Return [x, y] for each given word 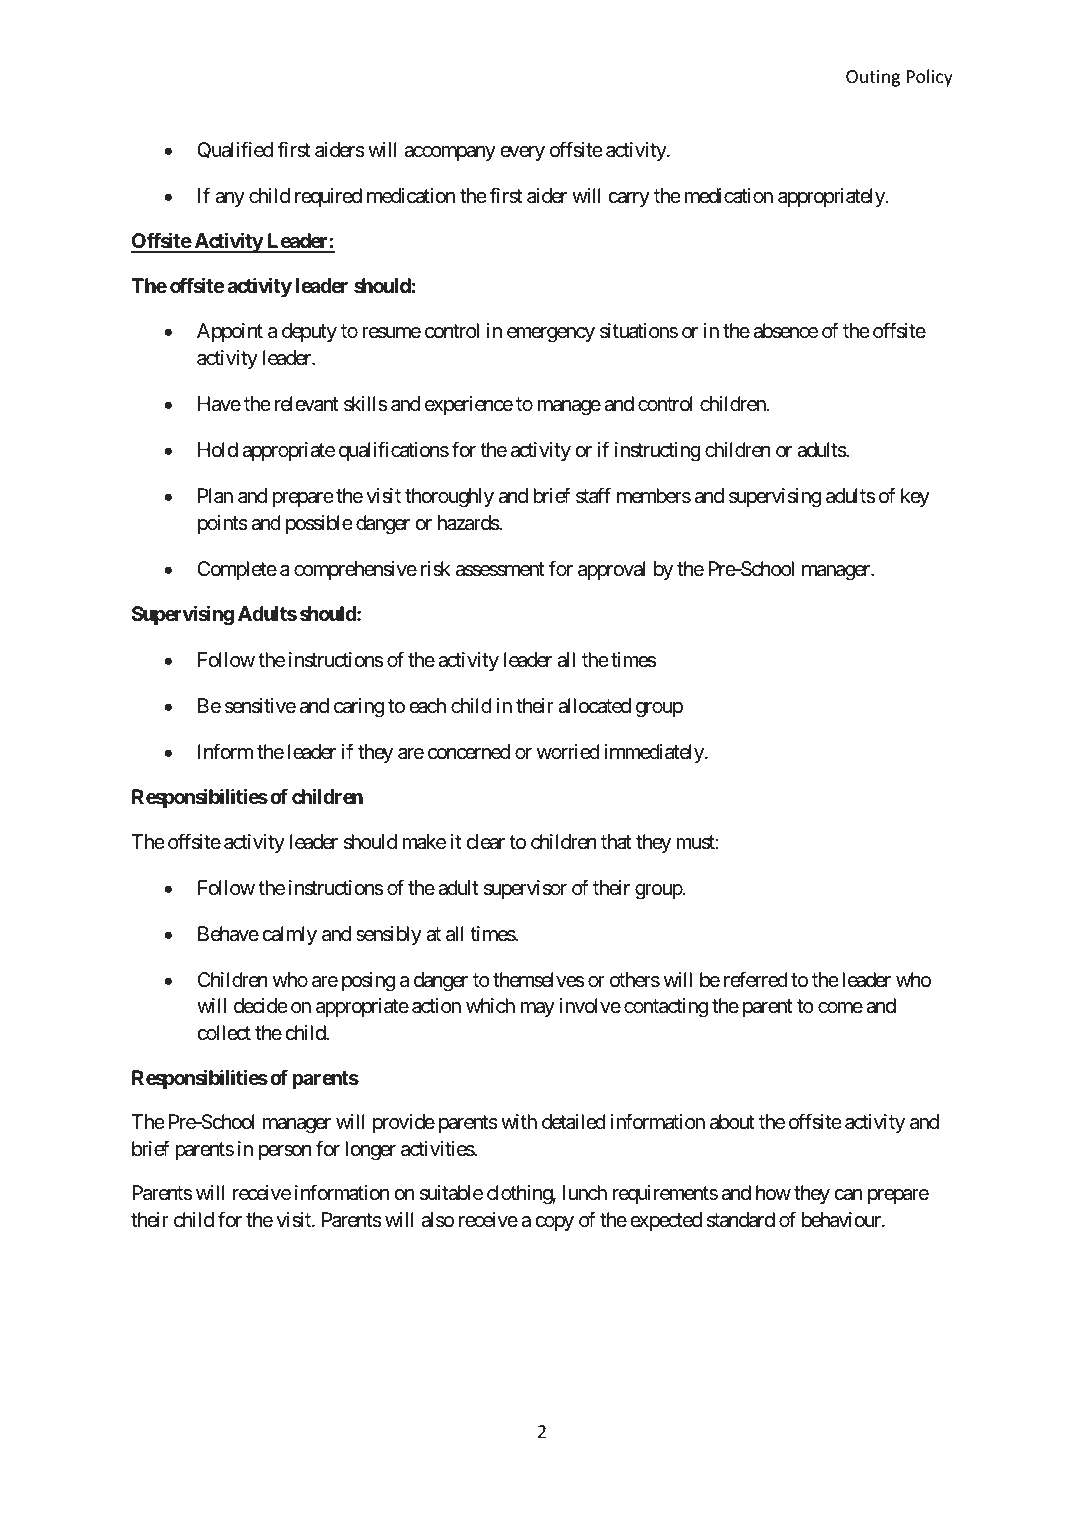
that [616, 842]
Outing [873, 78]
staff [593, 496]
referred [756, 979]
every [522, 153]
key [915, 497]
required [328, 197]
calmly [289, 935]
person [285, 1152]
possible [319, 524]
